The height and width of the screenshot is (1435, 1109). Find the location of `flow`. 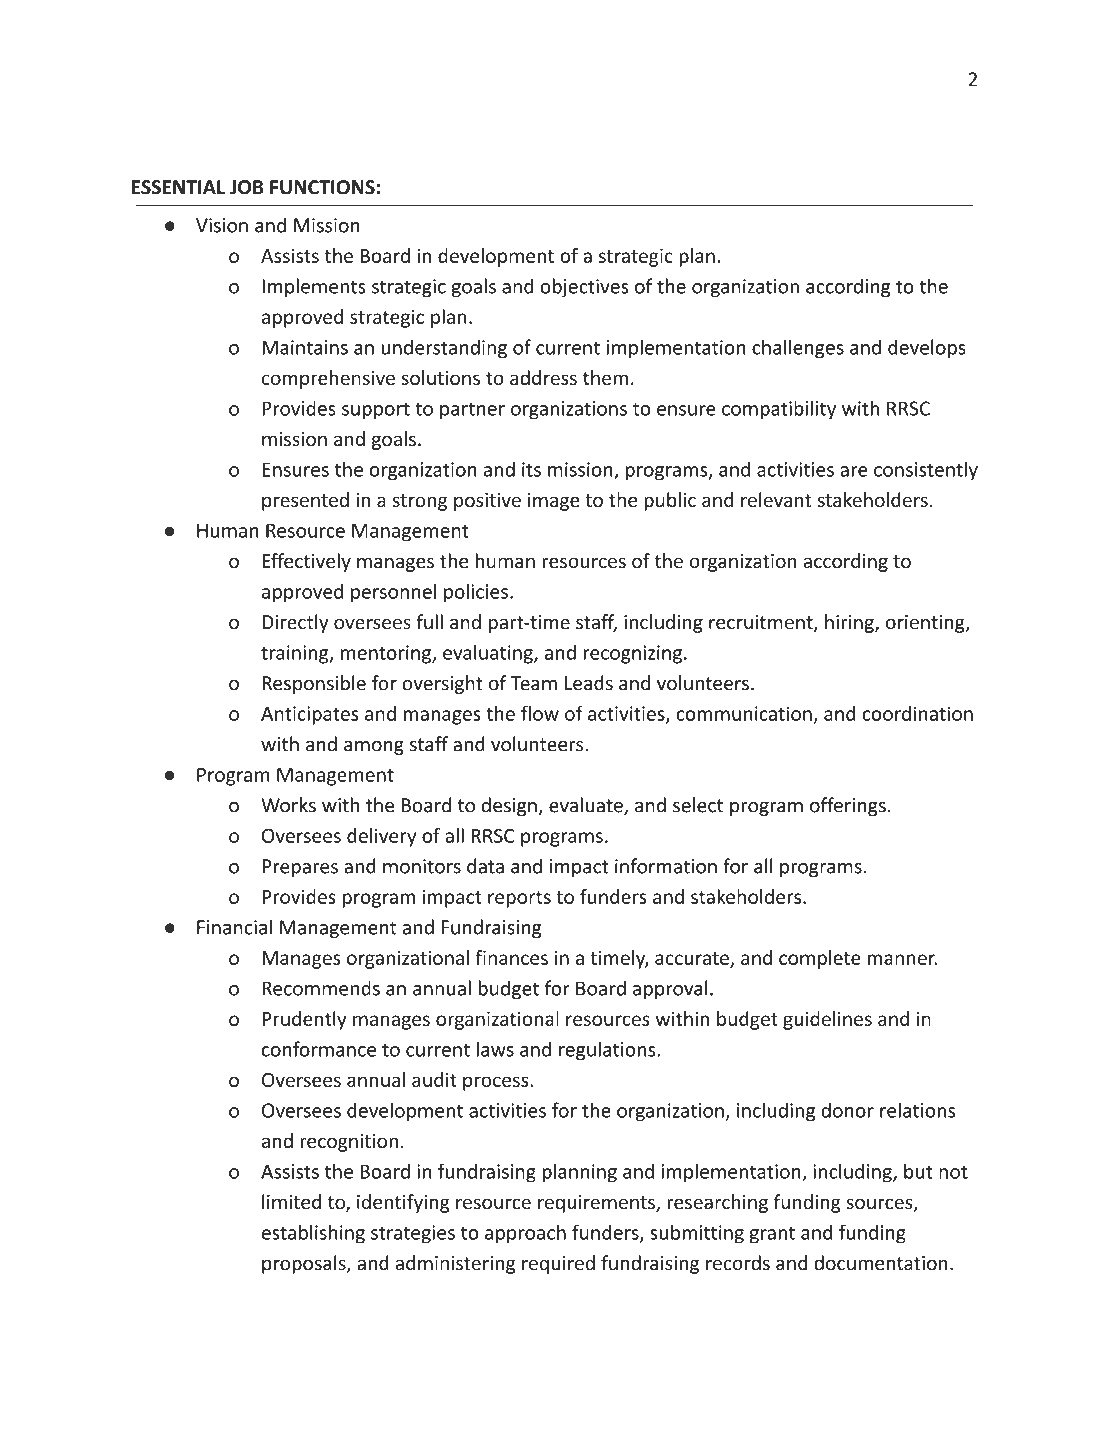

flow is located at coordinates (540, 713).
